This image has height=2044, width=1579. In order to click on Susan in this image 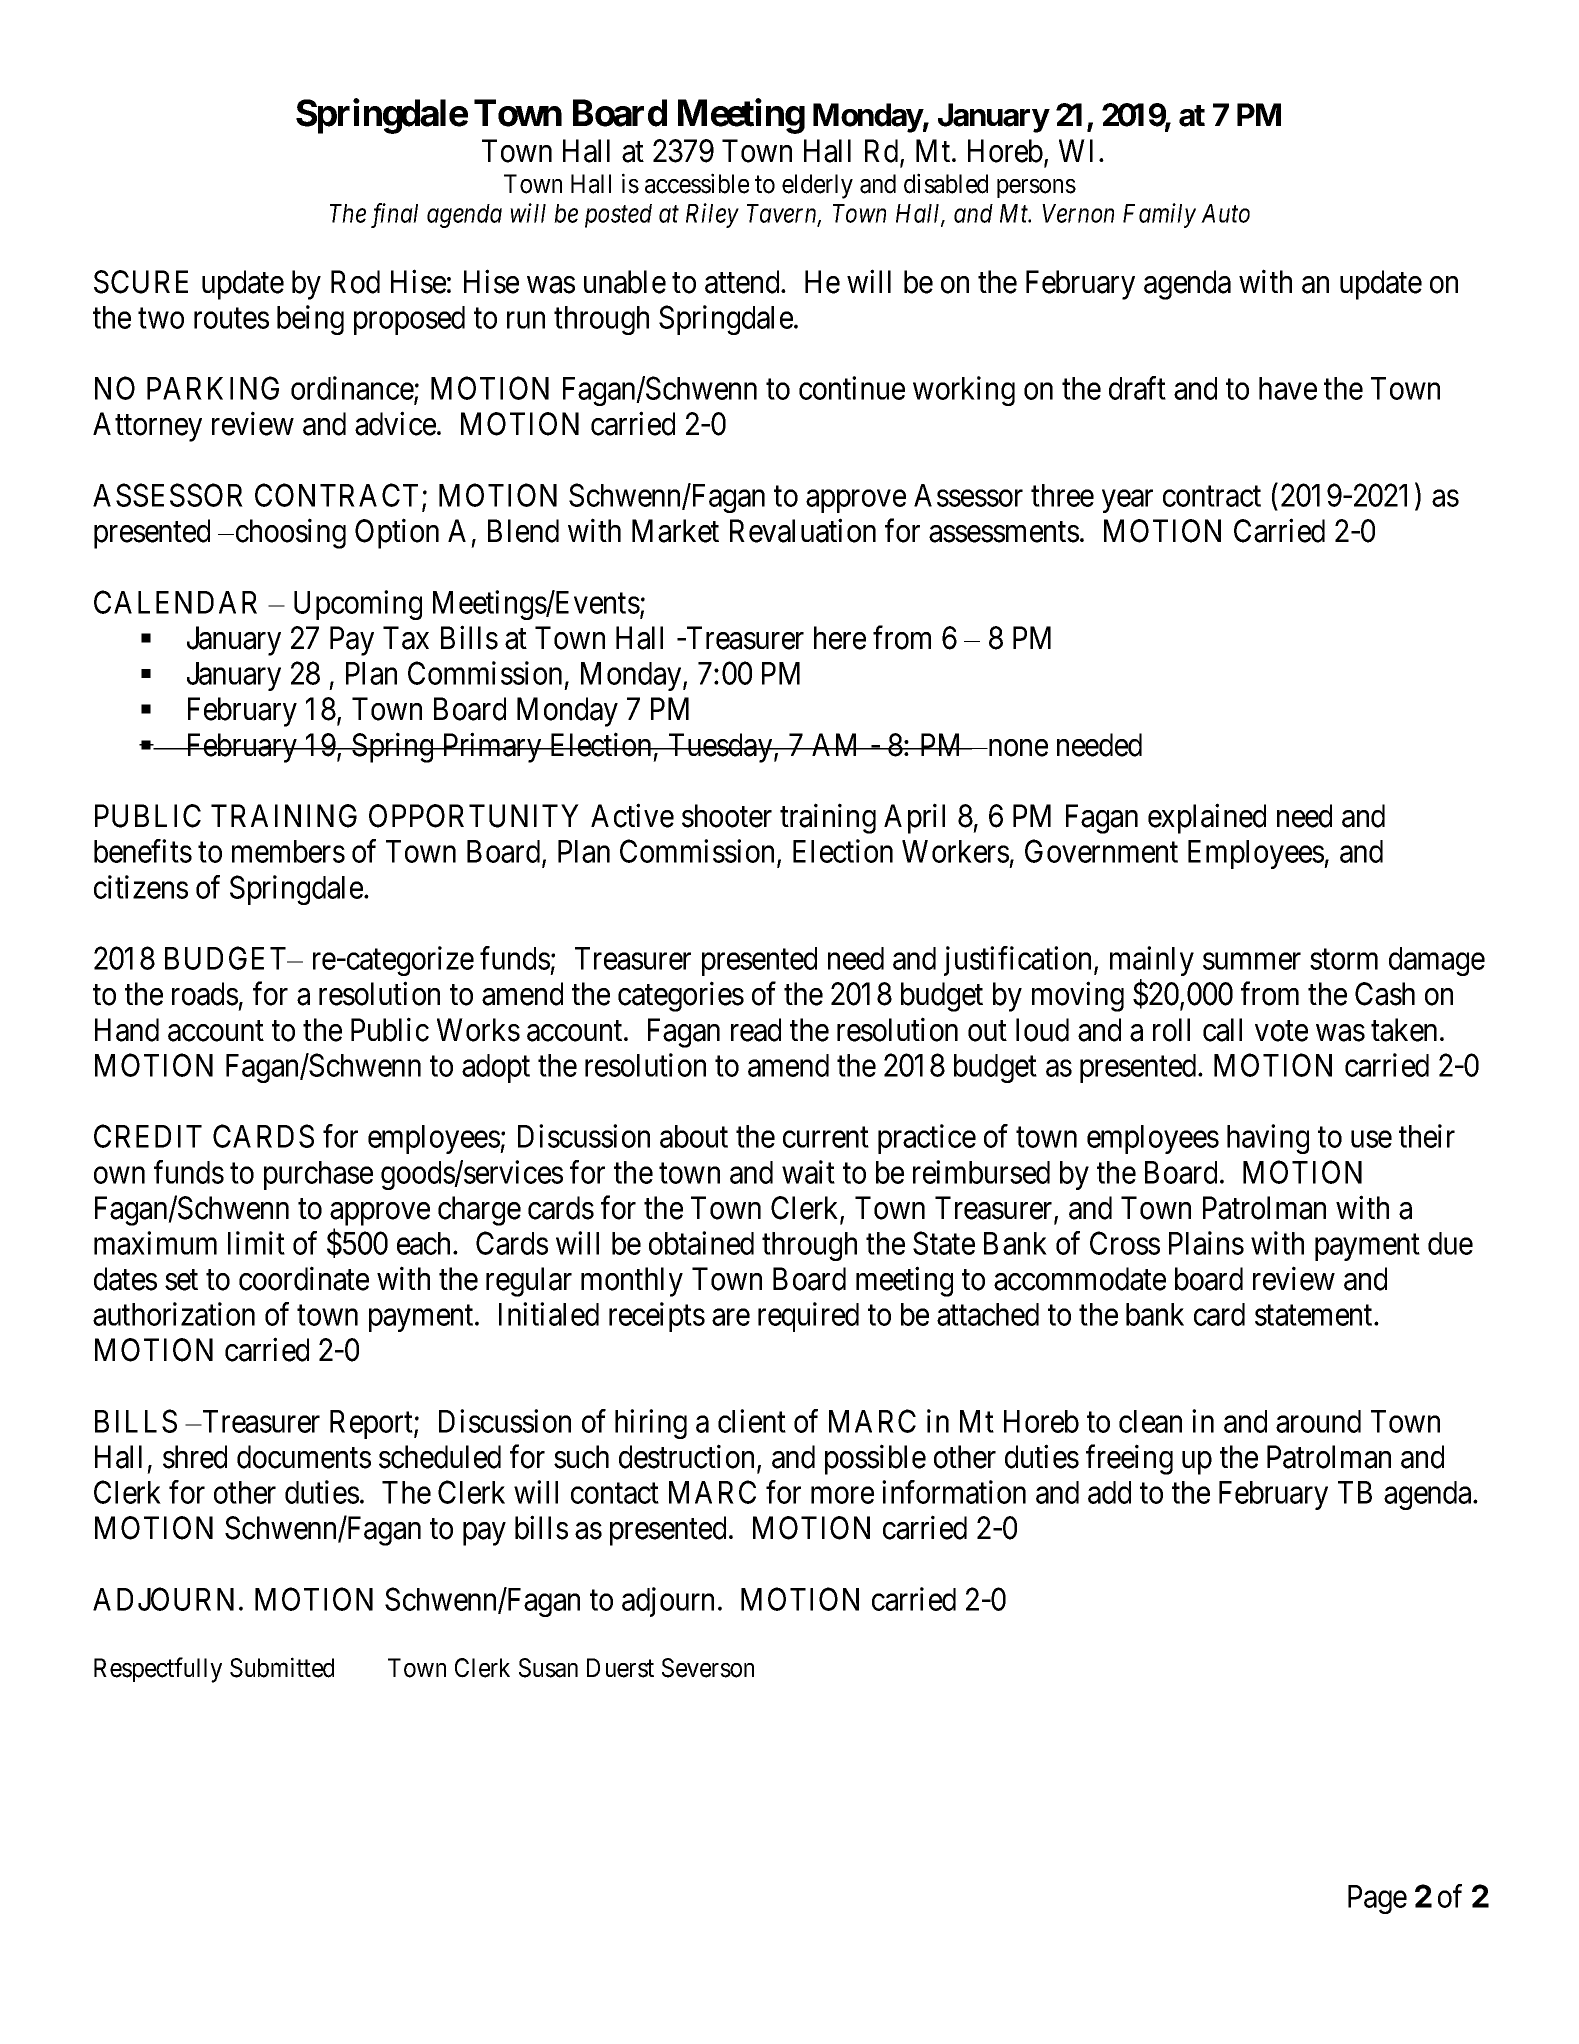, I will do `click(548, 1668)`.
